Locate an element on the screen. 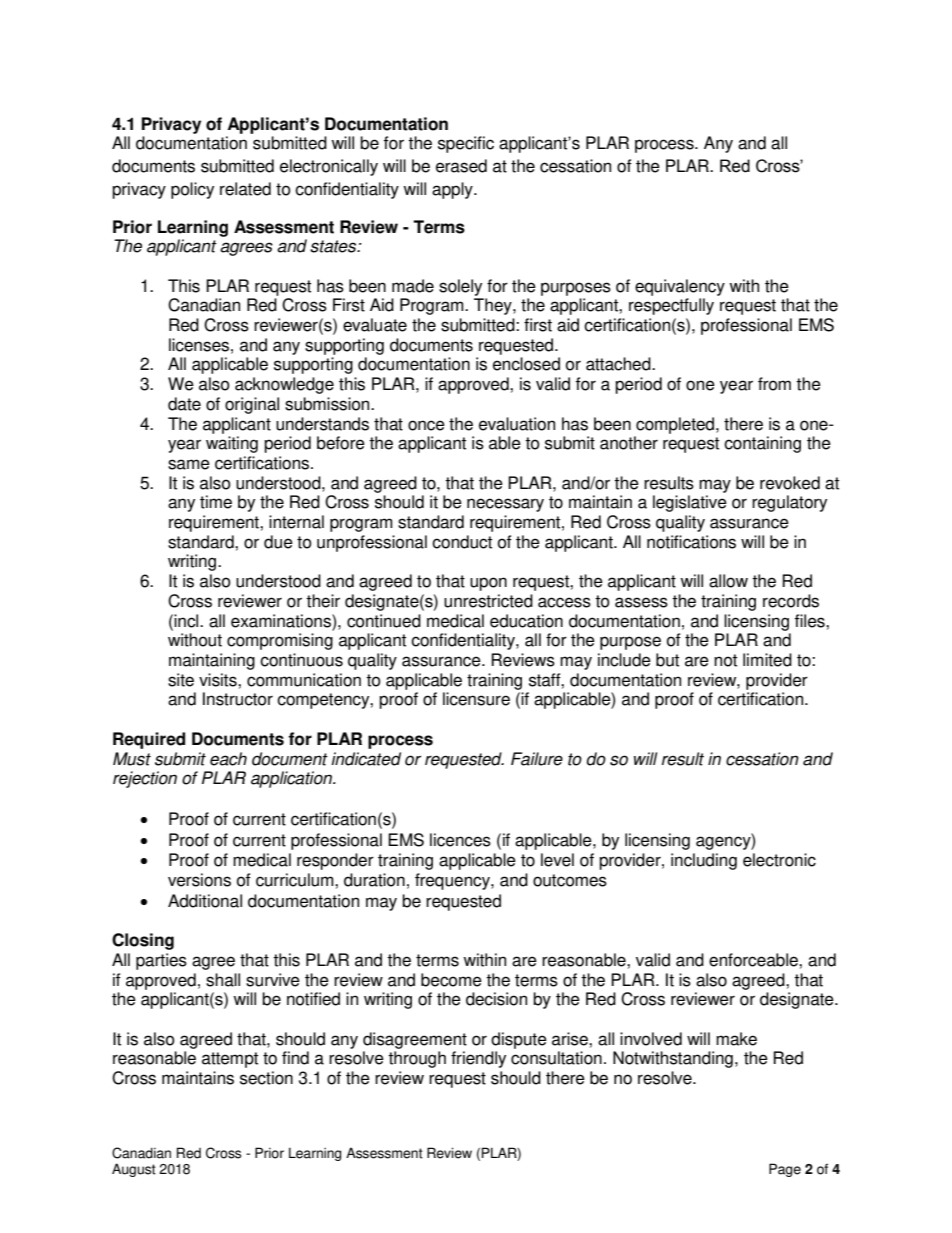 This screenshot has width=952, height=1233. each is located at coordinates (228, 759).
